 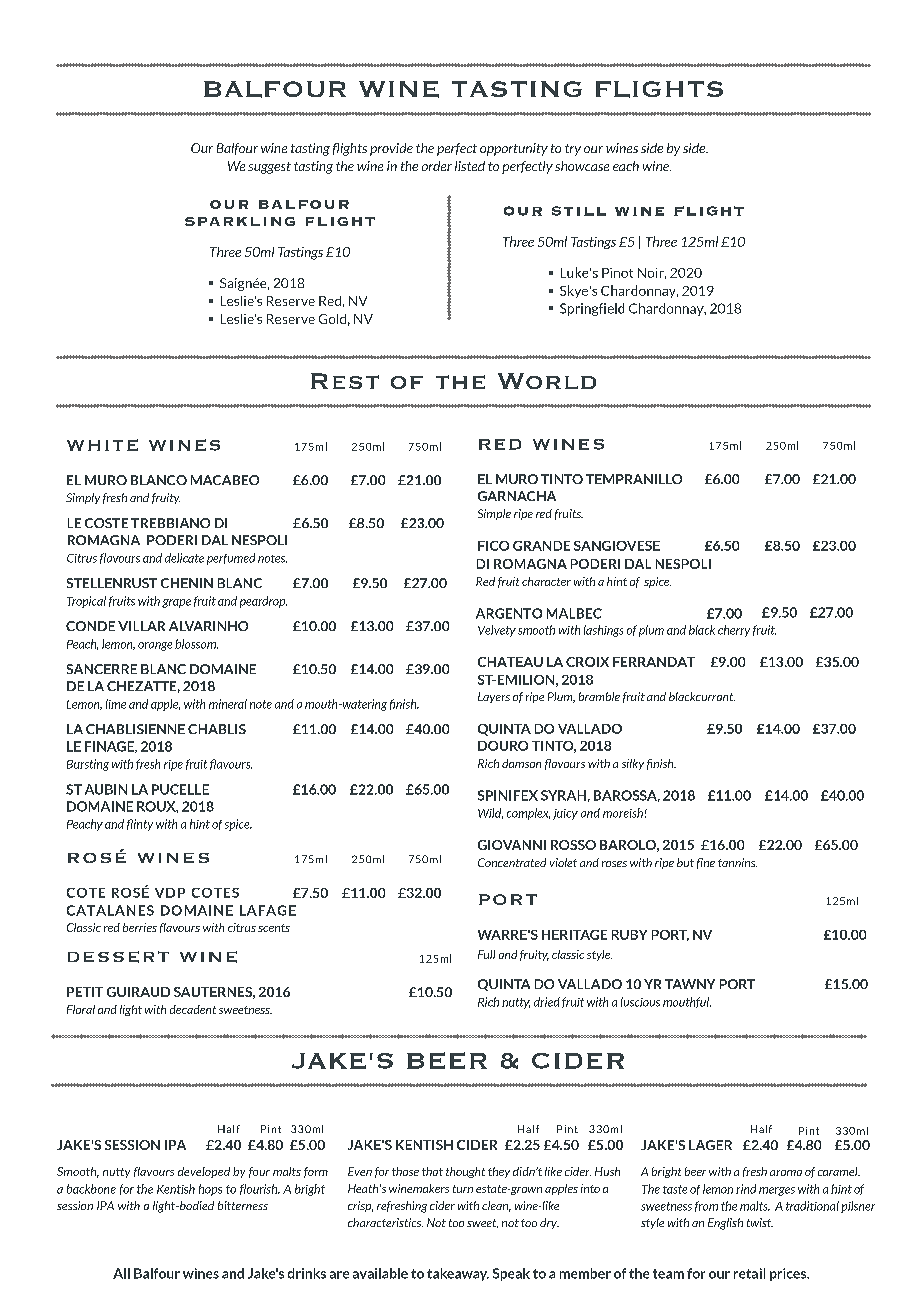 I want to click on Concentrated, so click(x=512, y=862).
